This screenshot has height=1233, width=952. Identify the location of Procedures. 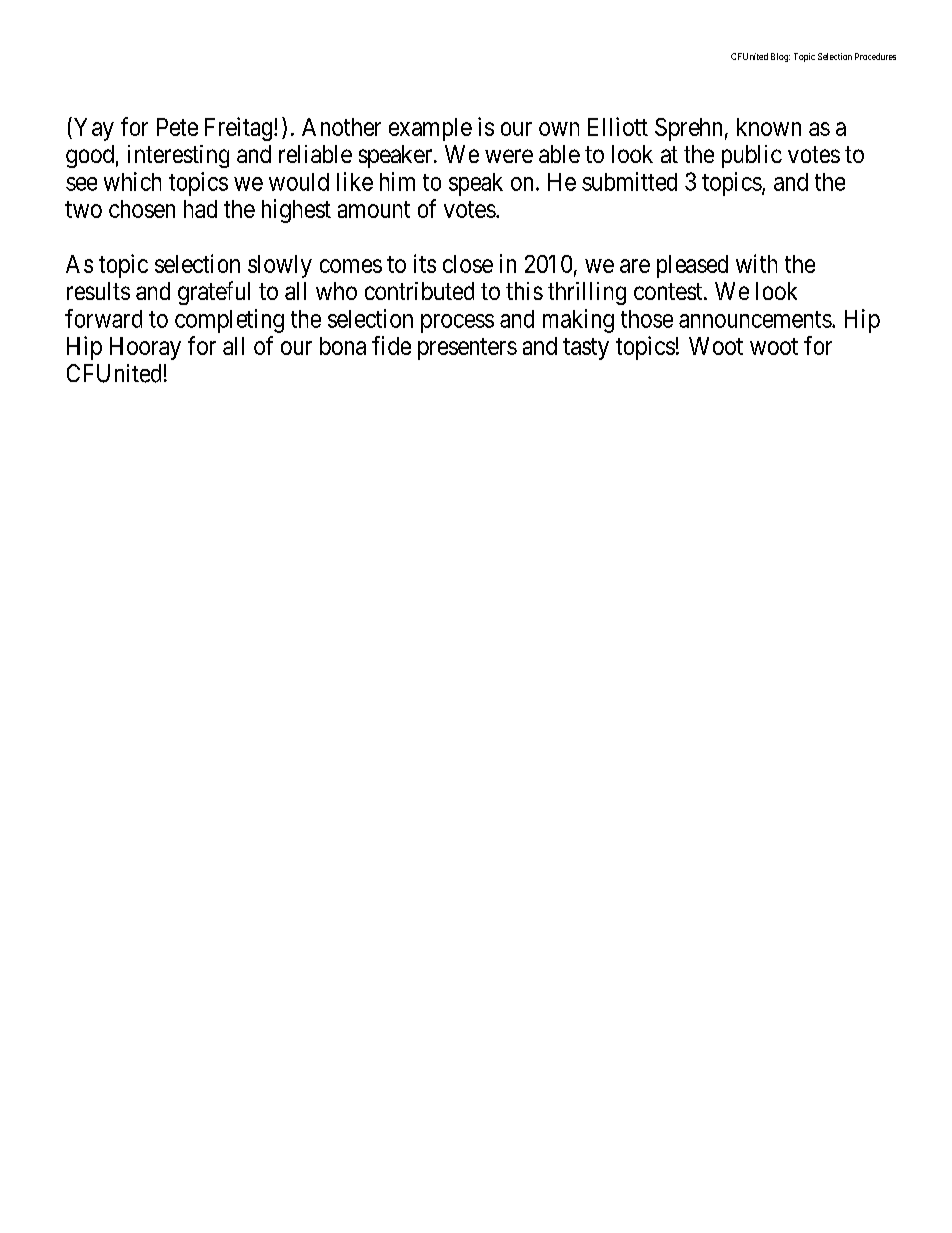
(875, 56).
